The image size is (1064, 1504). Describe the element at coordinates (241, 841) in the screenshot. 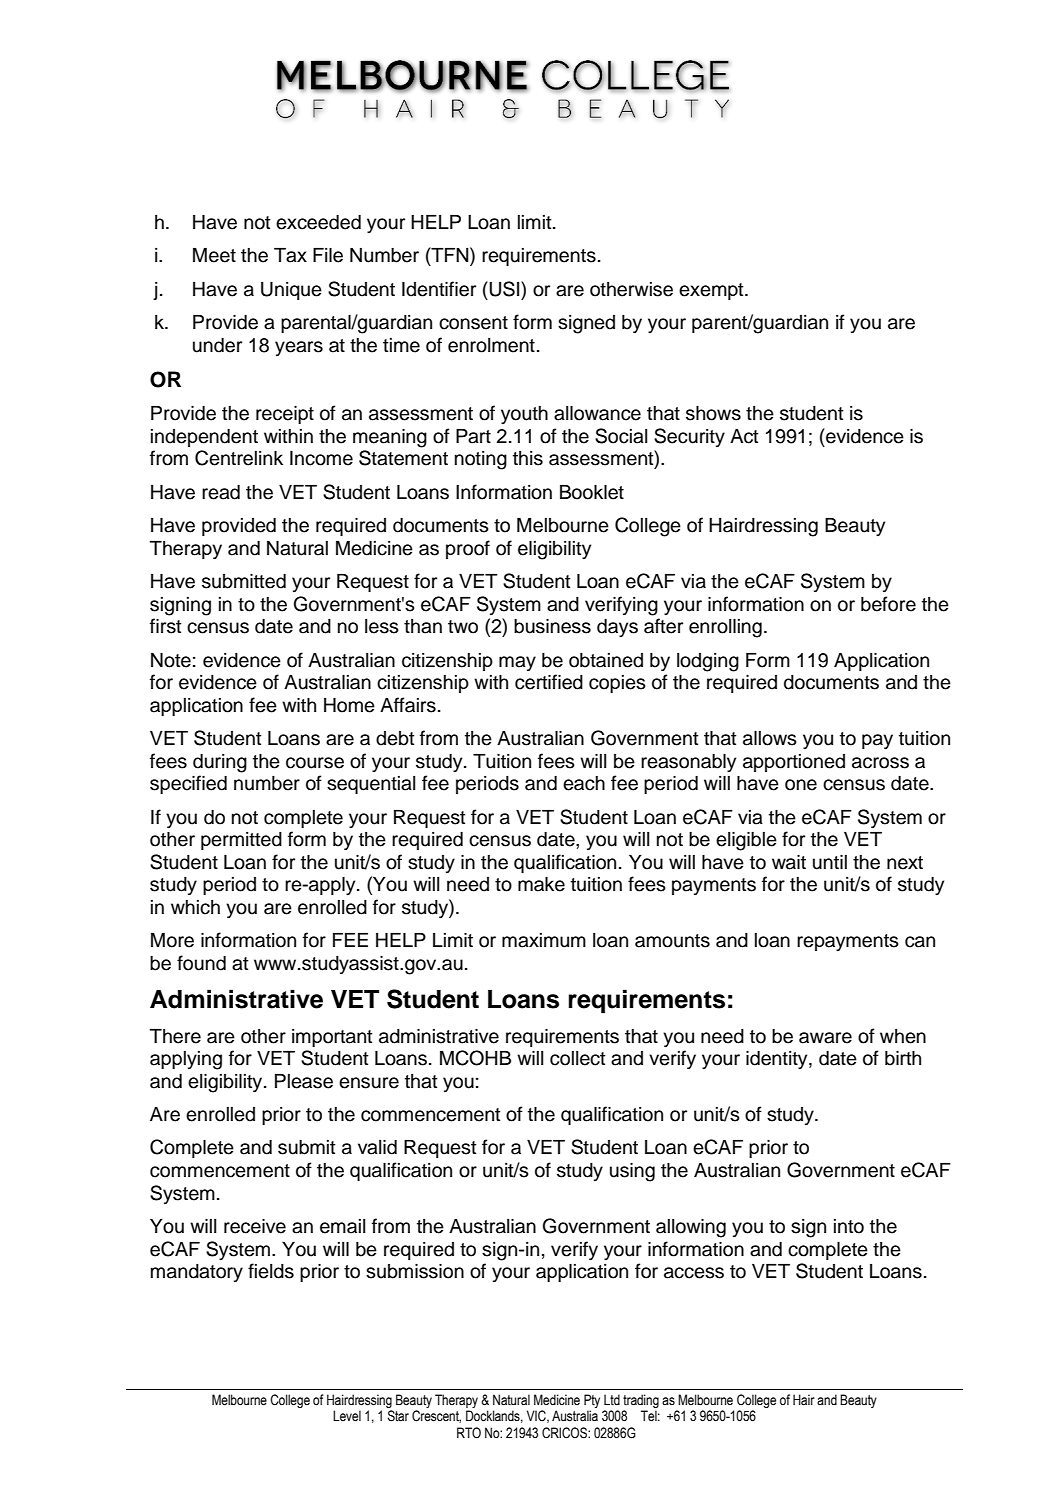

I see `permitted` at that location.
